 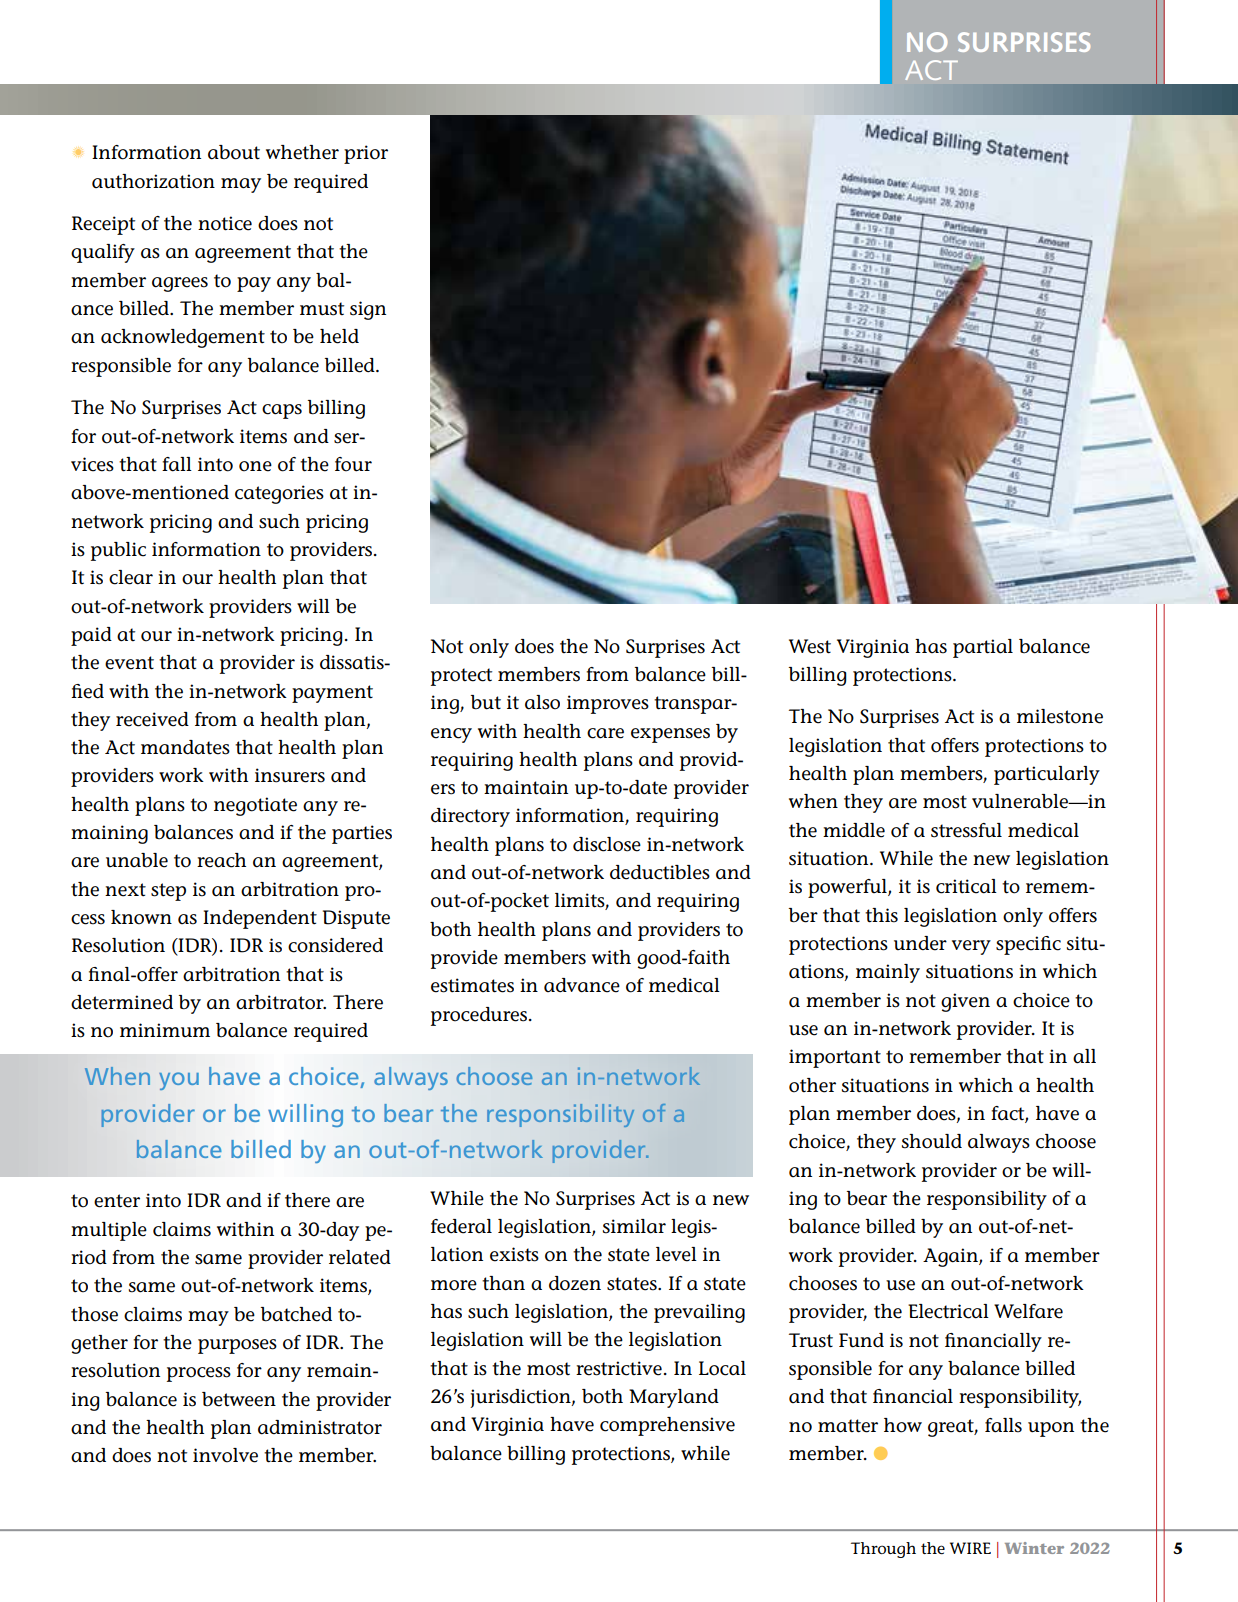 What do you see at coordinates (368, 310) in the screenshot?
I see `sign` at bounding box center [368, 310].
